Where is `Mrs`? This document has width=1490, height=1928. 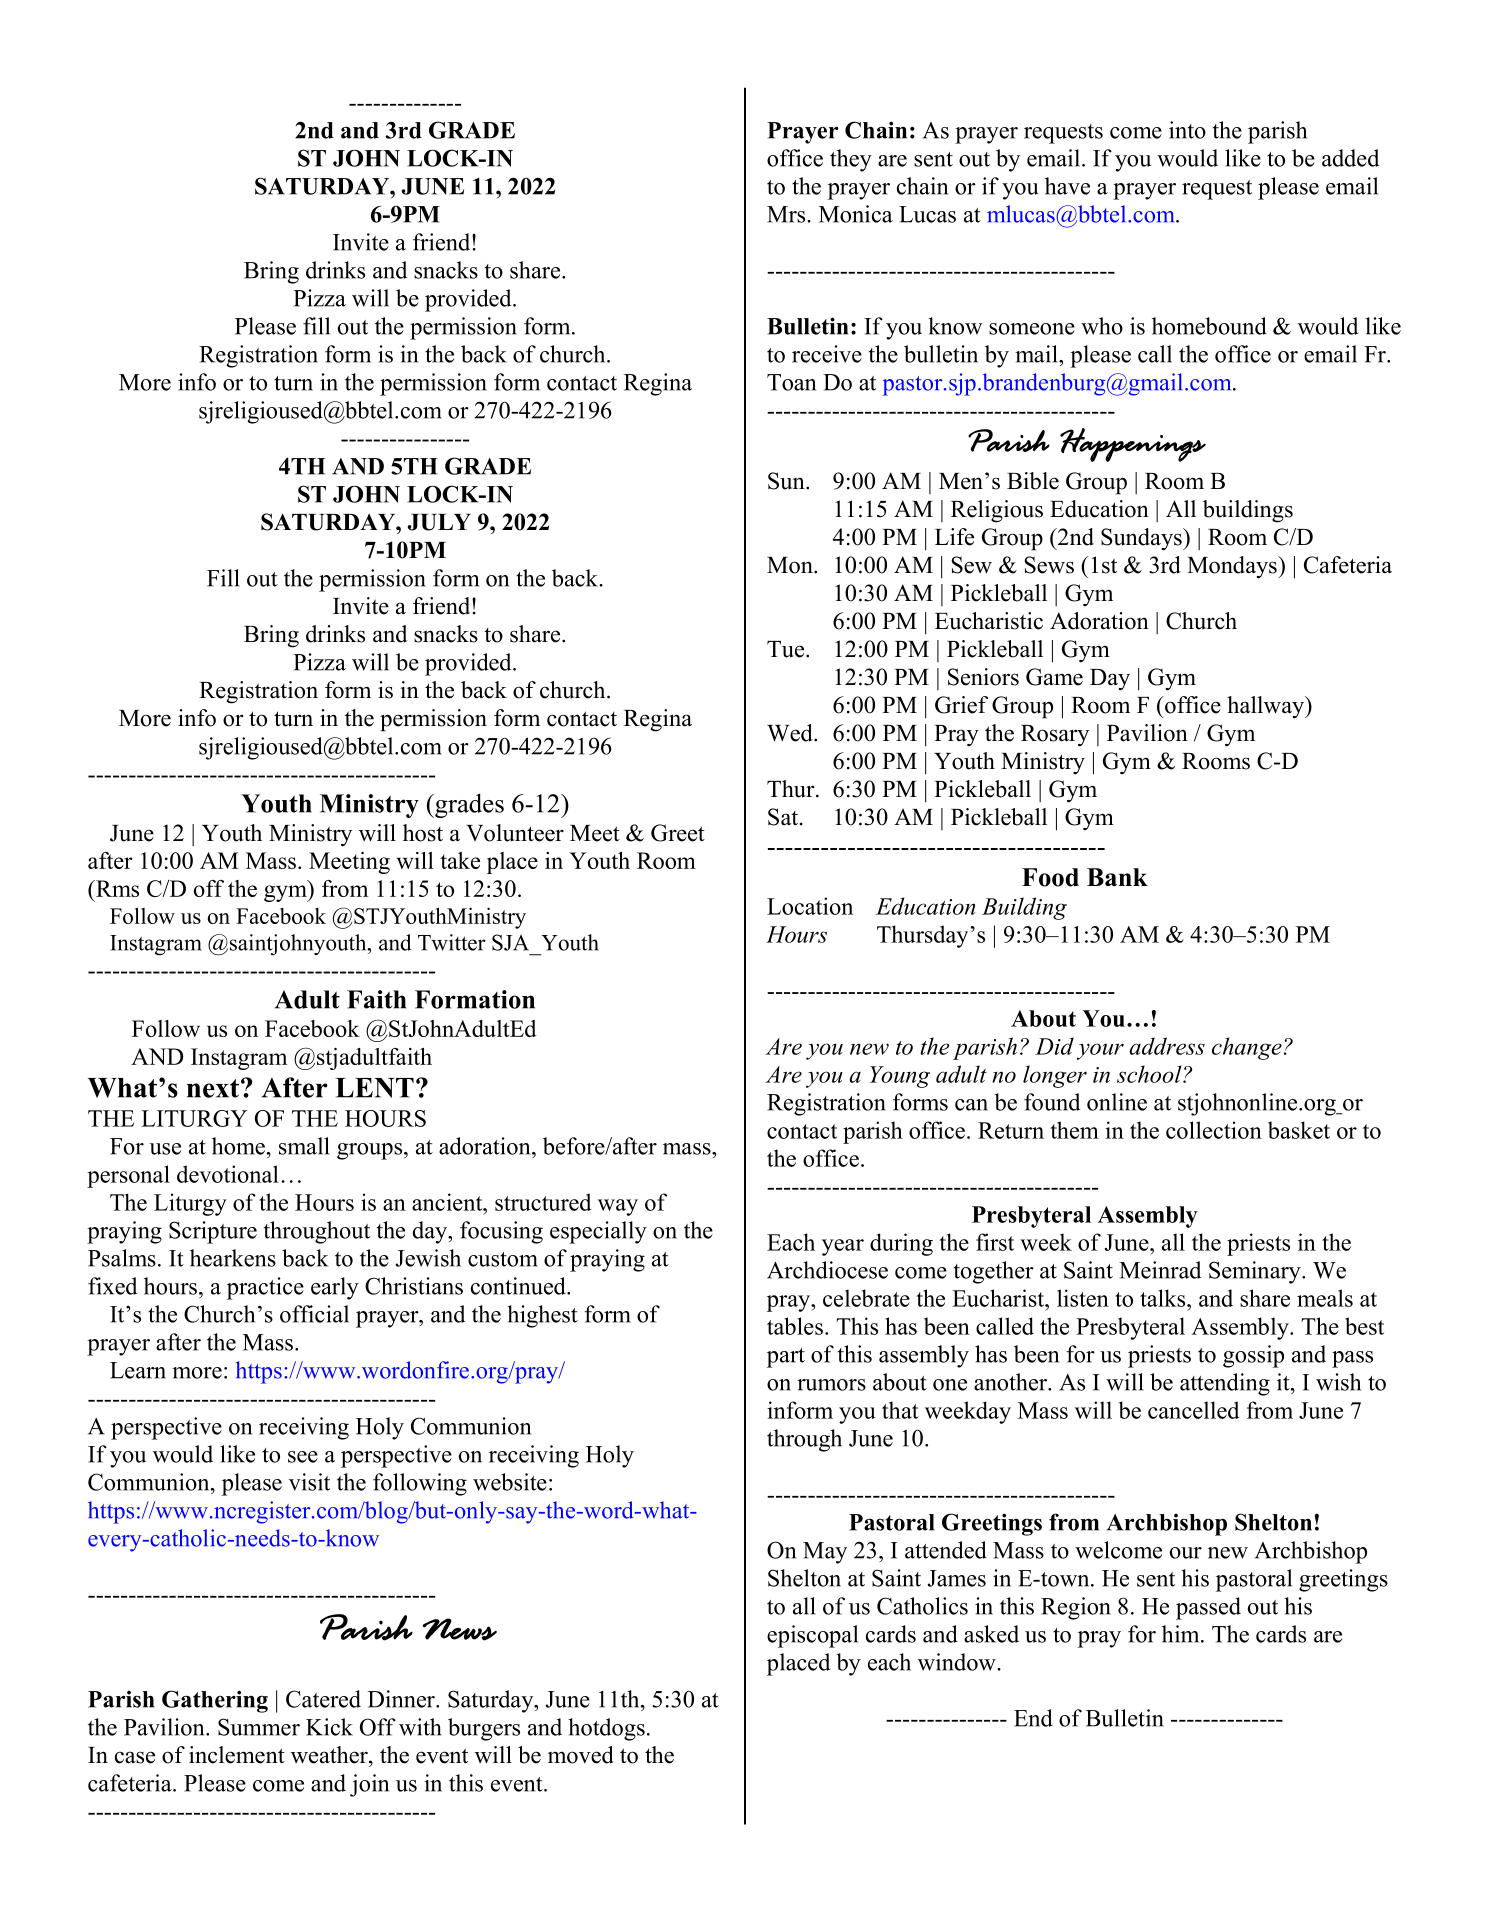
Mrs is located at coordinates (787, 214).
